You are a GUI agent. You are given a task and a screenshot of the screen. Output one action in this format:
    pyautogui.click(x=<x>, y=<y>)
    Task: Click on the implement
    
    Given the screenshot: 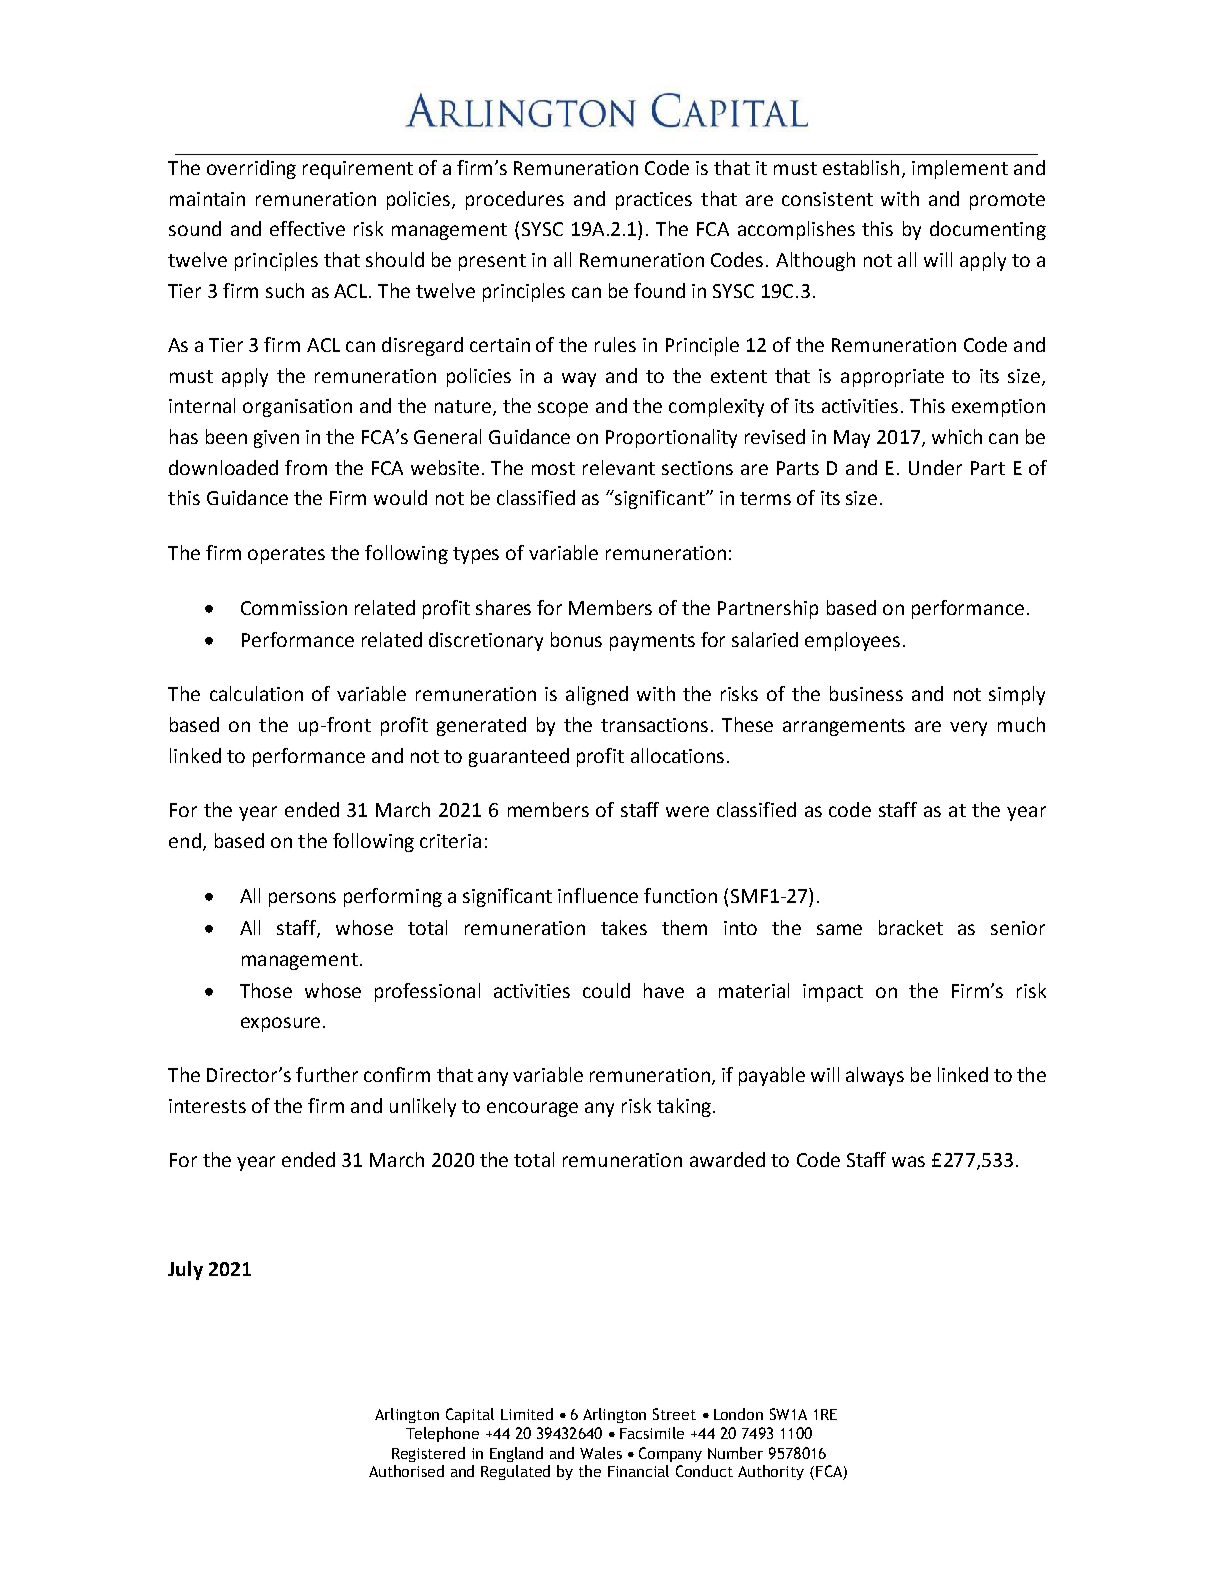 What is the action you would take?
    pyautogui.click(x=960, y=169)
